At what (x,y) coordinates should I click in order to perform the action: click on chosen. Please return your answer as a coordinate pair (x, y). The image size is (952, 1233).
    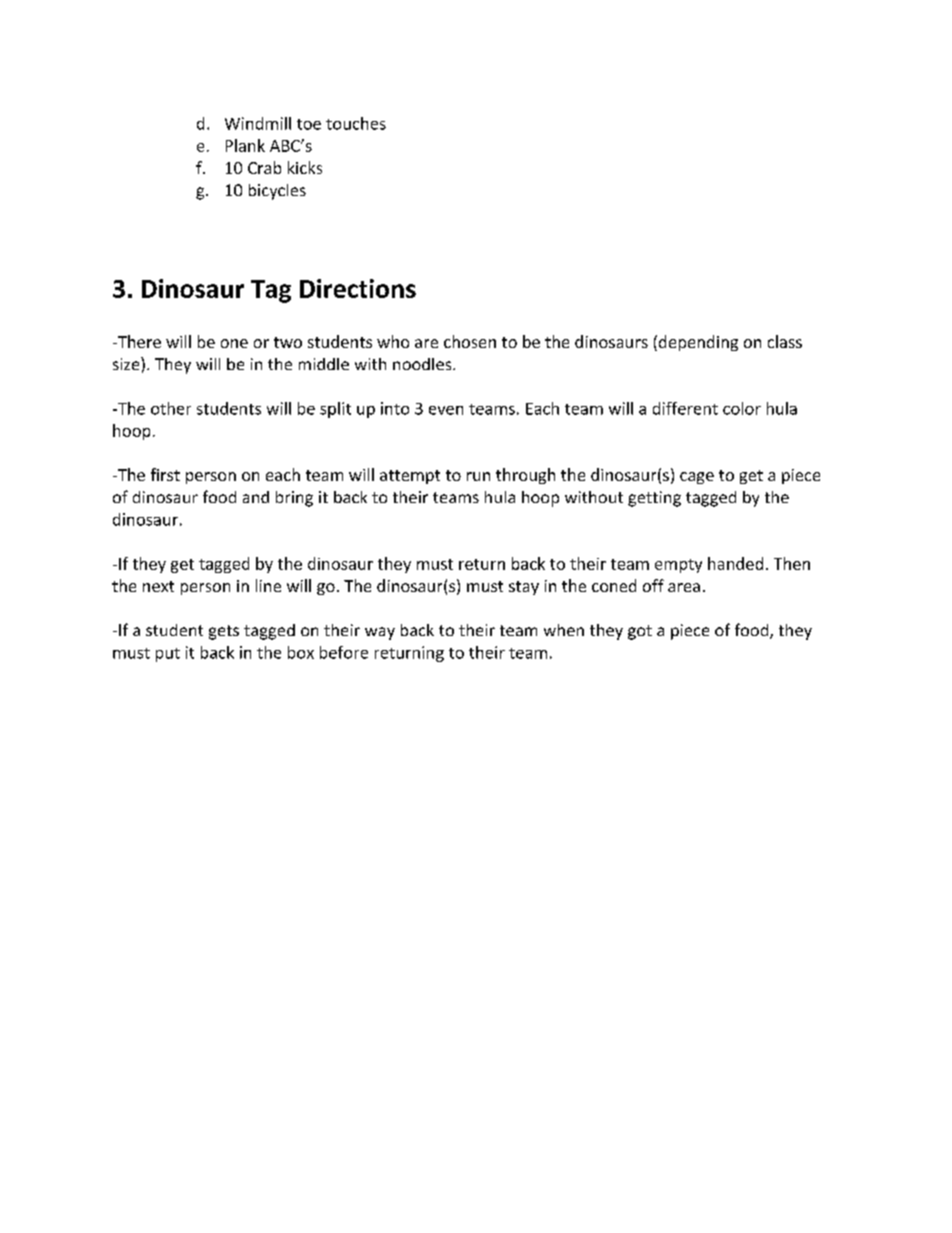
    Looking at the image, I should click on (470, 341).
